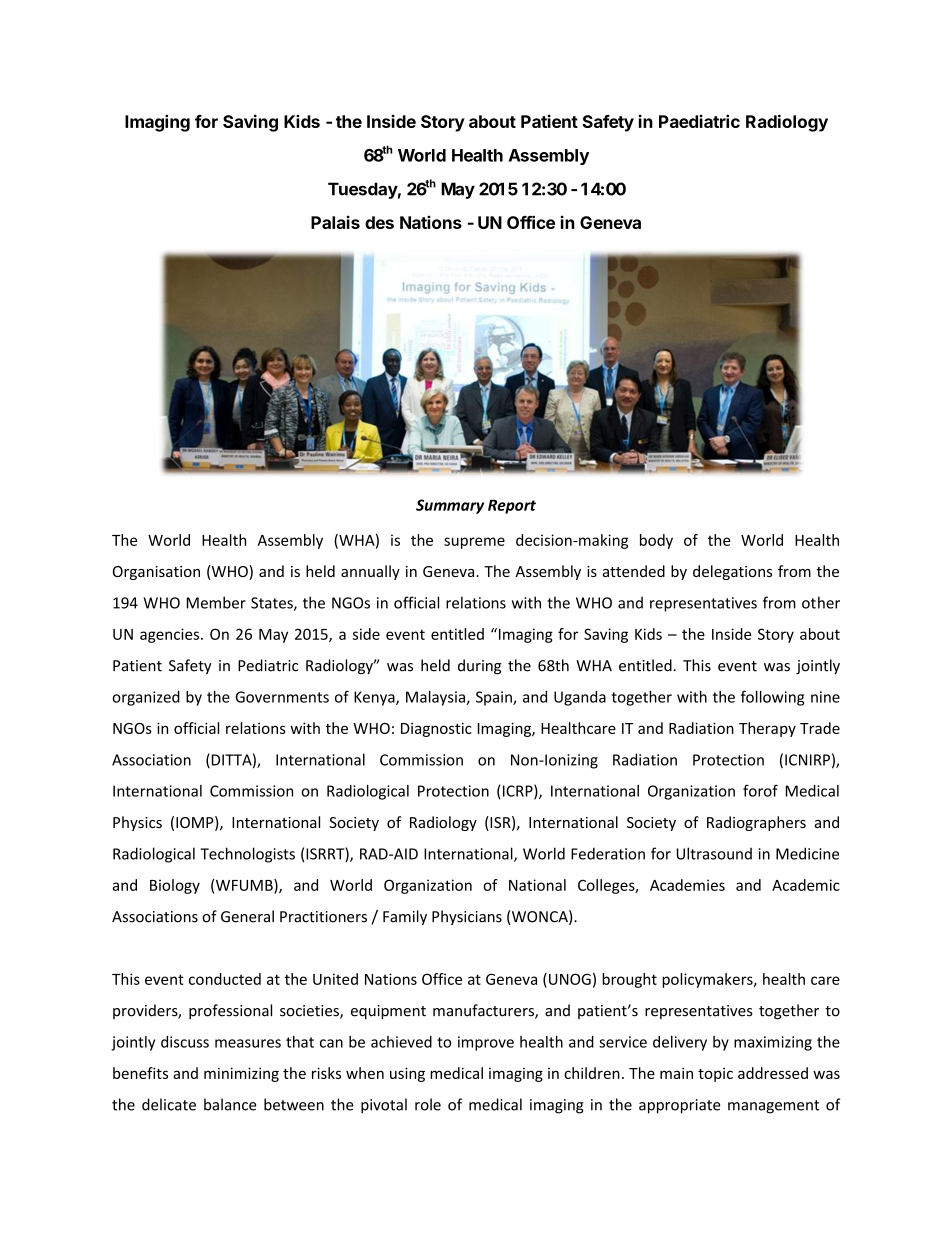 Image resolution: width=952 pixels, height=1233 pixels. What do you see at coordinates (699, 121) in the screenshot?
I see `Paediatric` at bounding box center [699, 121].
